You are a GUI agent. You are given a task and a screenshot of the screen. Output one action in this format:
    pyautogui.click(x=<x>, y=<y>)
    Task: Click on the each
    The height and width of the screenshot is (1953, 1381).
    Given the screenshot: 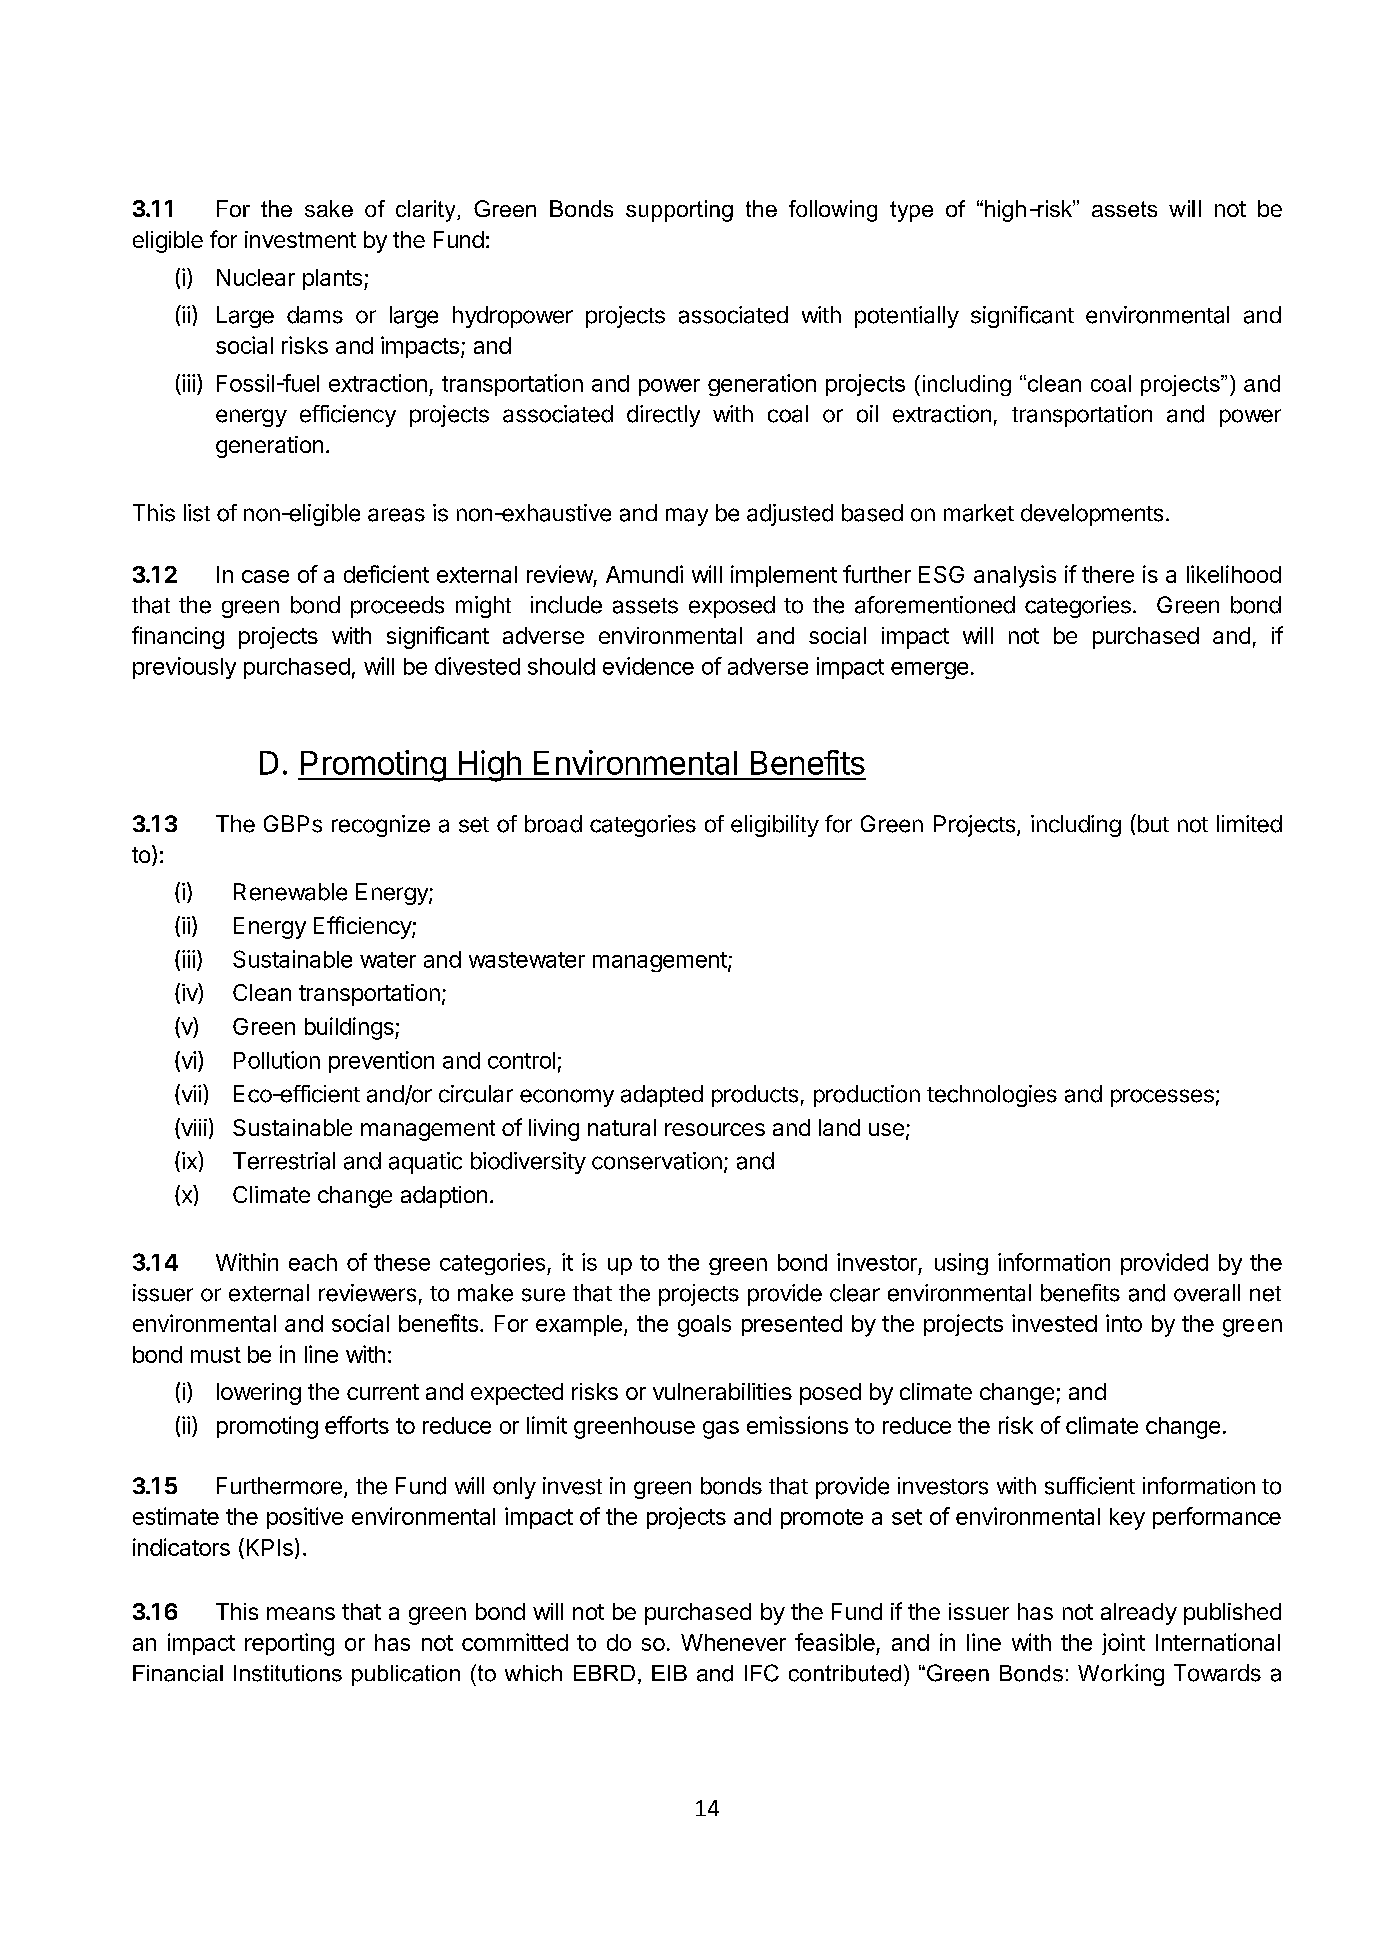 What is the action you would take?
    pyautogui.click(x=313, y=1262)
